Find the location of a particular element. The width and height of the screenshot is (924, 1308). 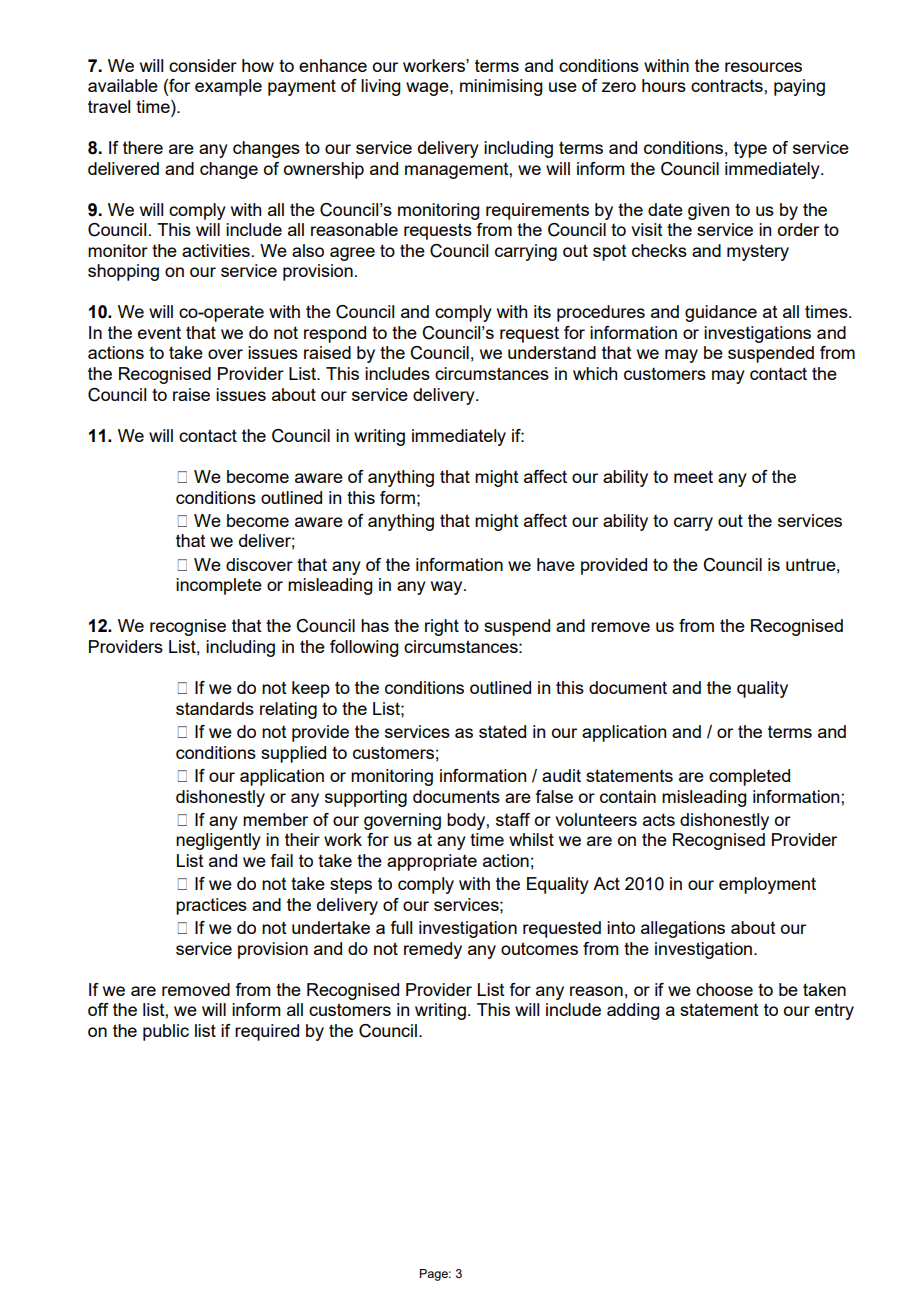

example is located at coordinates (228, 87).
